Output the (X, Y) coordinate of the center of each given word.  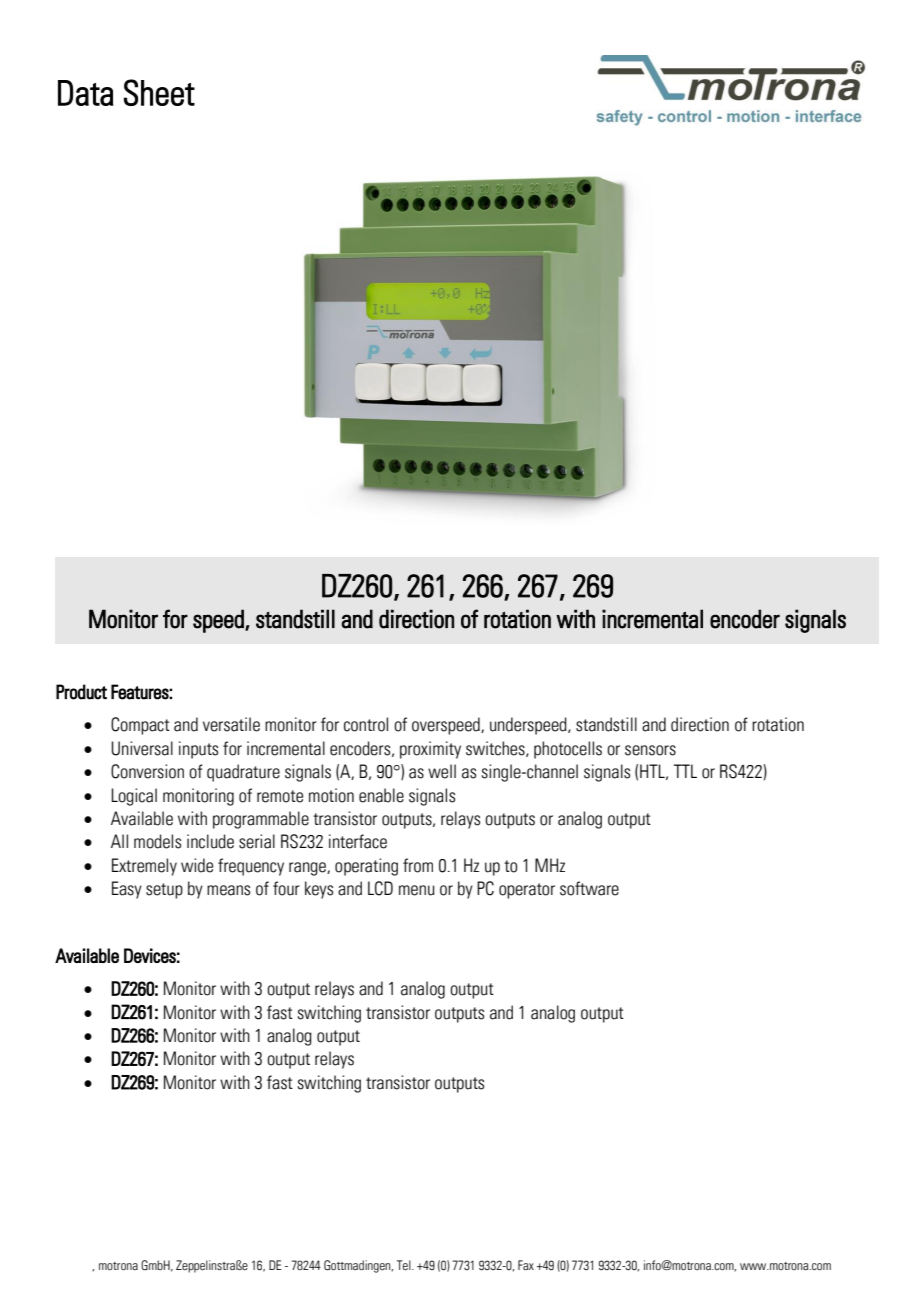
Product (81, 692)
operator (527, 891)
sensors (650, 750)
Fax (526, 1265)
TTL (685, 771)
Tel (405, 1265)
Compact (140, 726)
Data (85, 93)
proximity (430, 750)
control (366, 724)
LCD (380, 888)
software (589, 888)
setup (164, 891)
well (442, 771)
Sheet (159, 92)
